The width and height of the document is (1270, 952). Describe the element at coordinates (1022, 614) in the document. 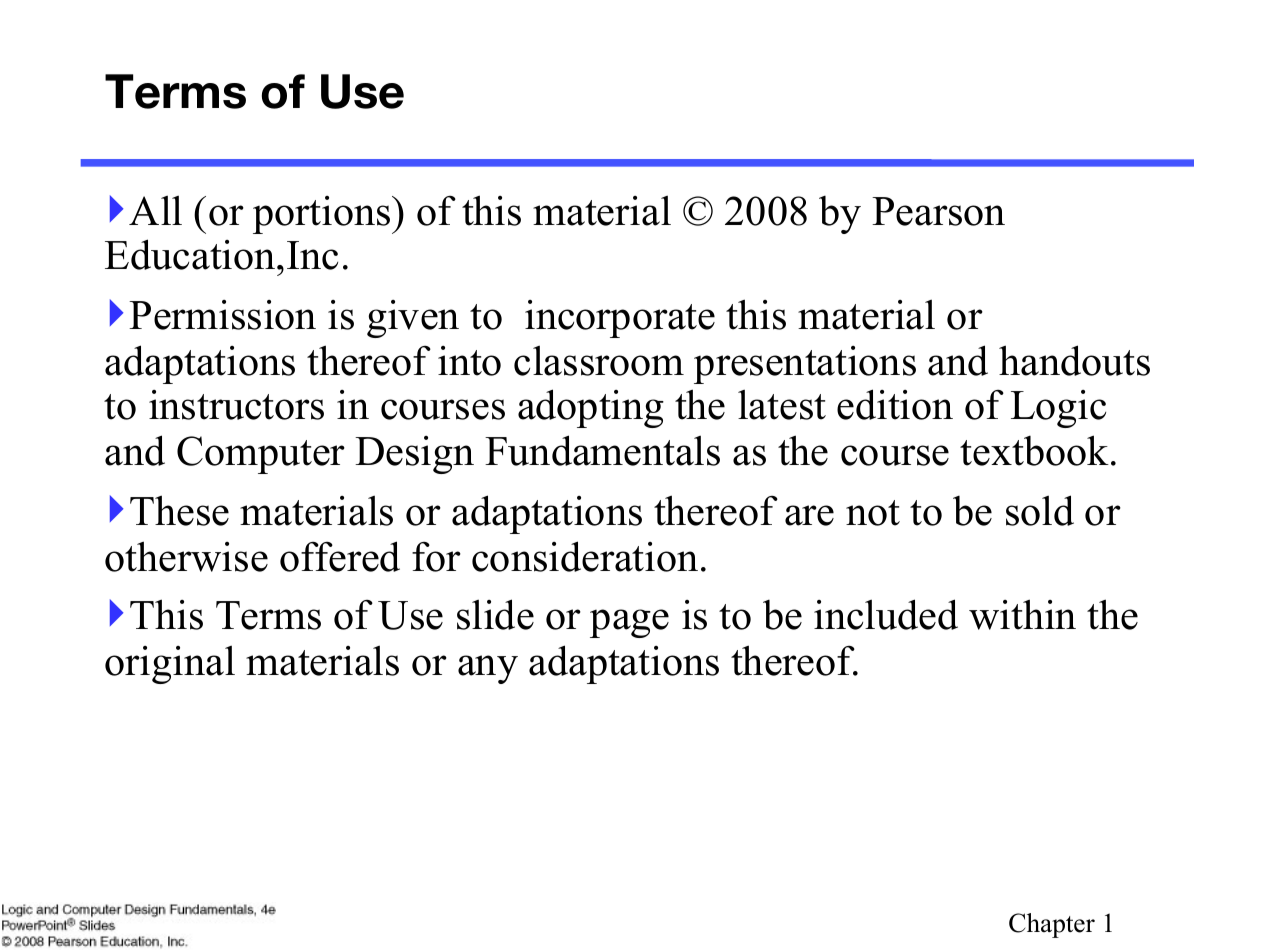

I see `within` at that location.
